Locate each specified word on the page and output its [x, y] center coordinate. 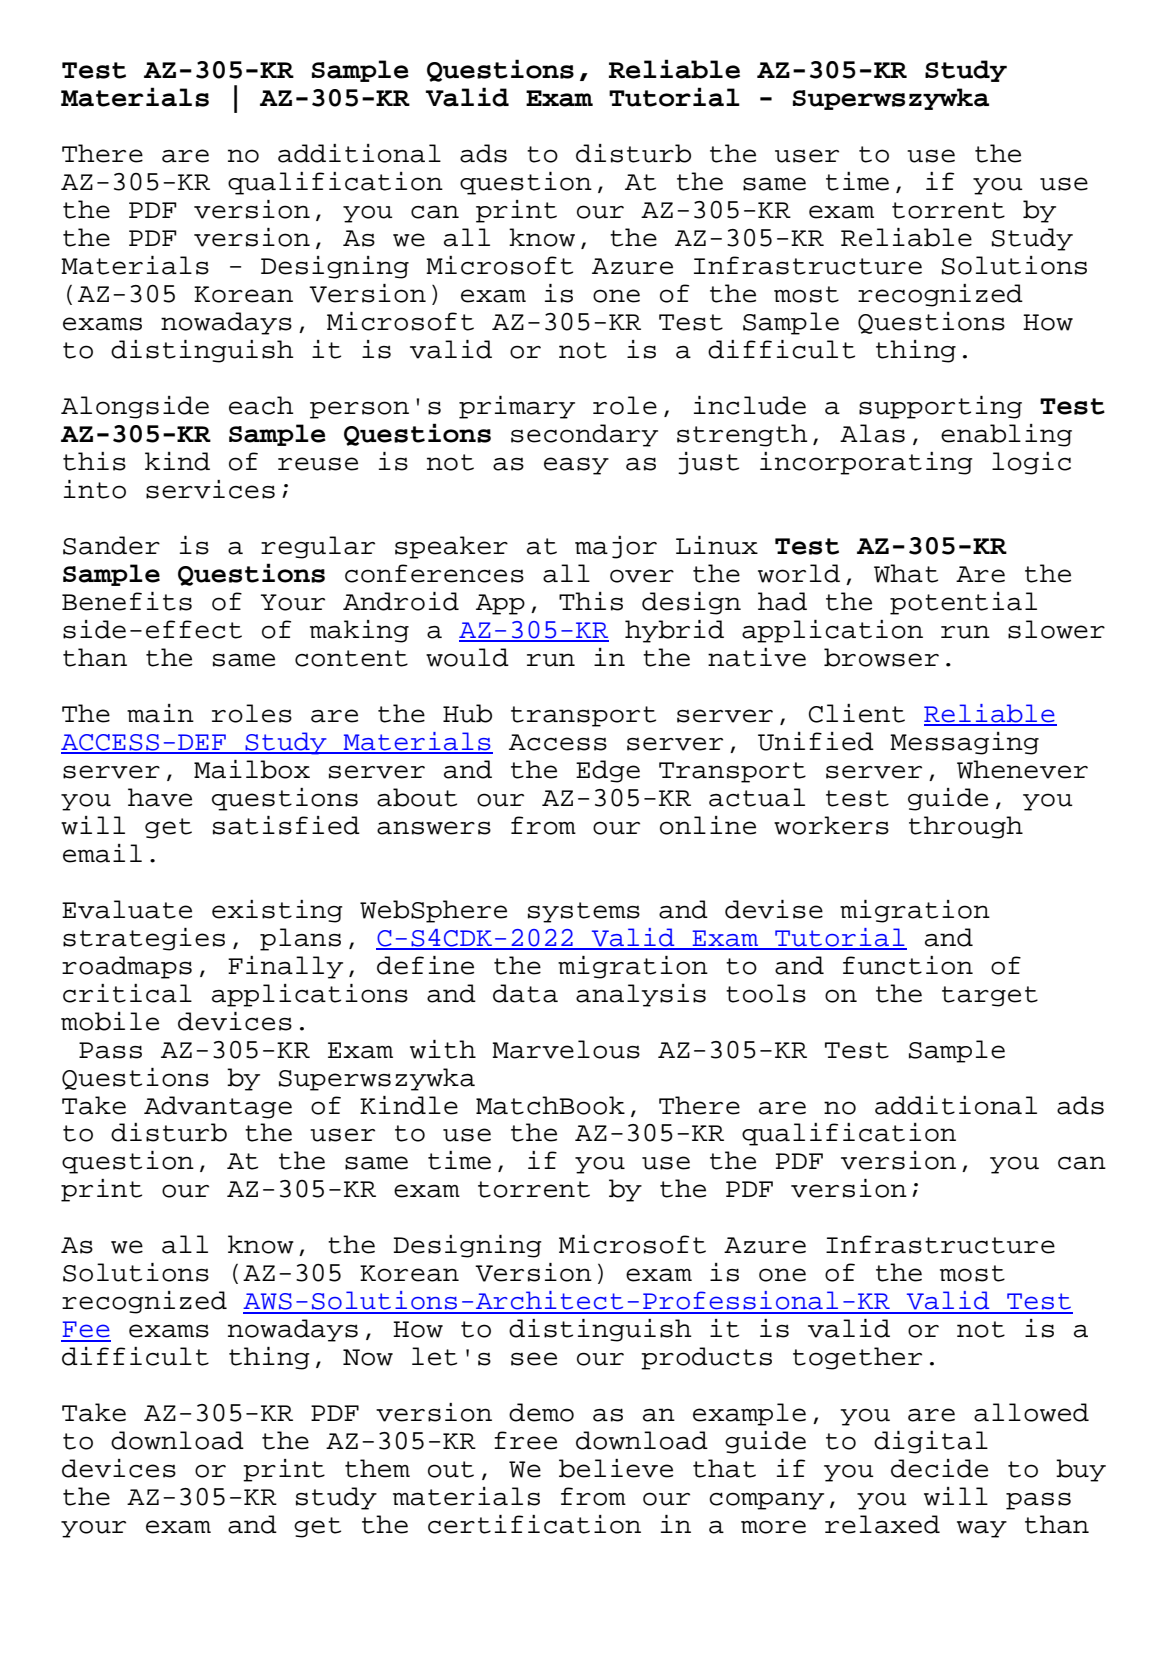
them [377, 1468]
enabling [1006, 435]
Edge [608, 771]
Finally [285, 967]
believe [616, 1468]
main [160, 713]
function [908, 965]
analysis [641, 995]
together [857, 1358]
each [261, 405]
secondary [584, 435]
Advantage [218, 1107]
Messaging [964, 743]
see [534, 1359]
